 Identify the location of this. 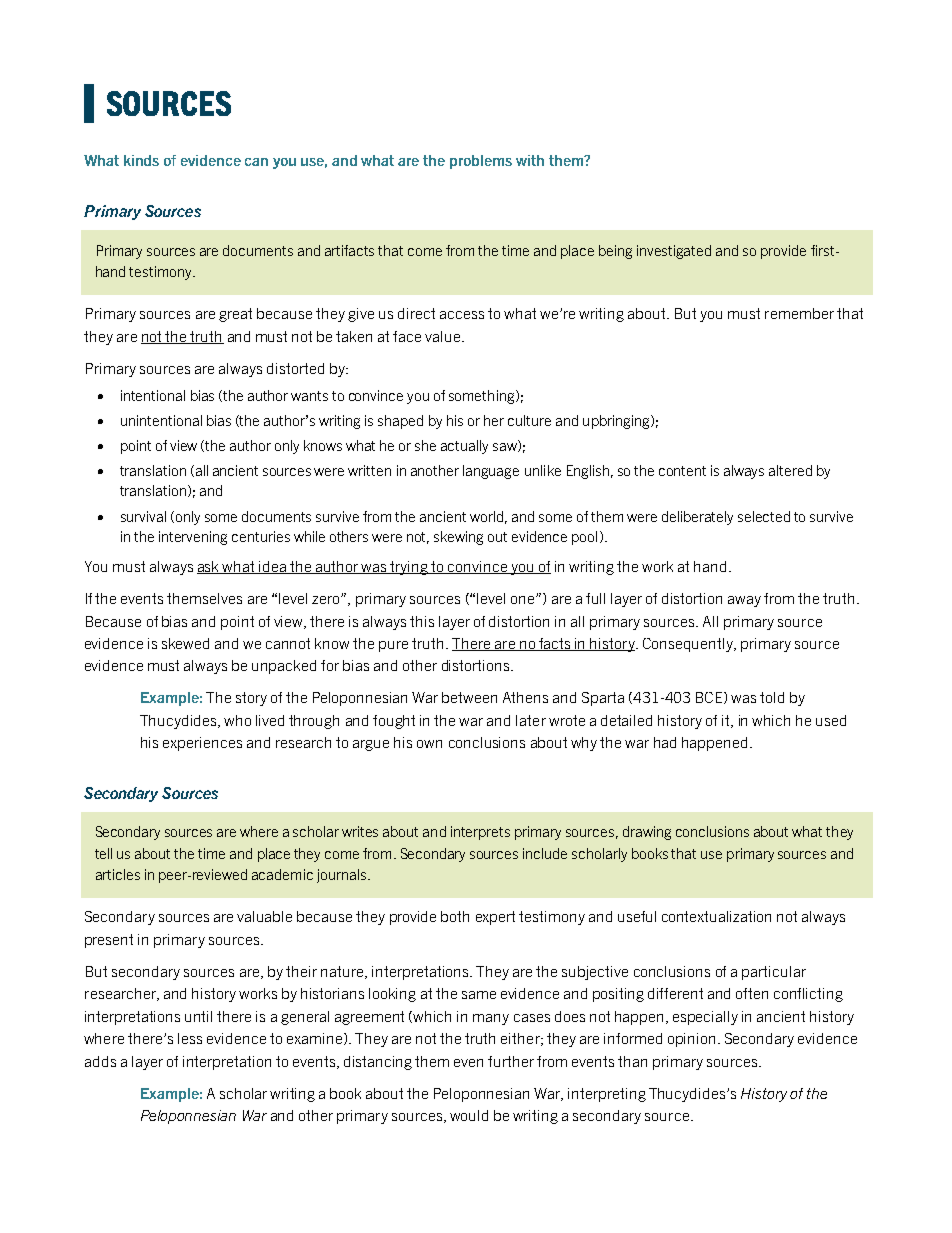
(422, 621).
